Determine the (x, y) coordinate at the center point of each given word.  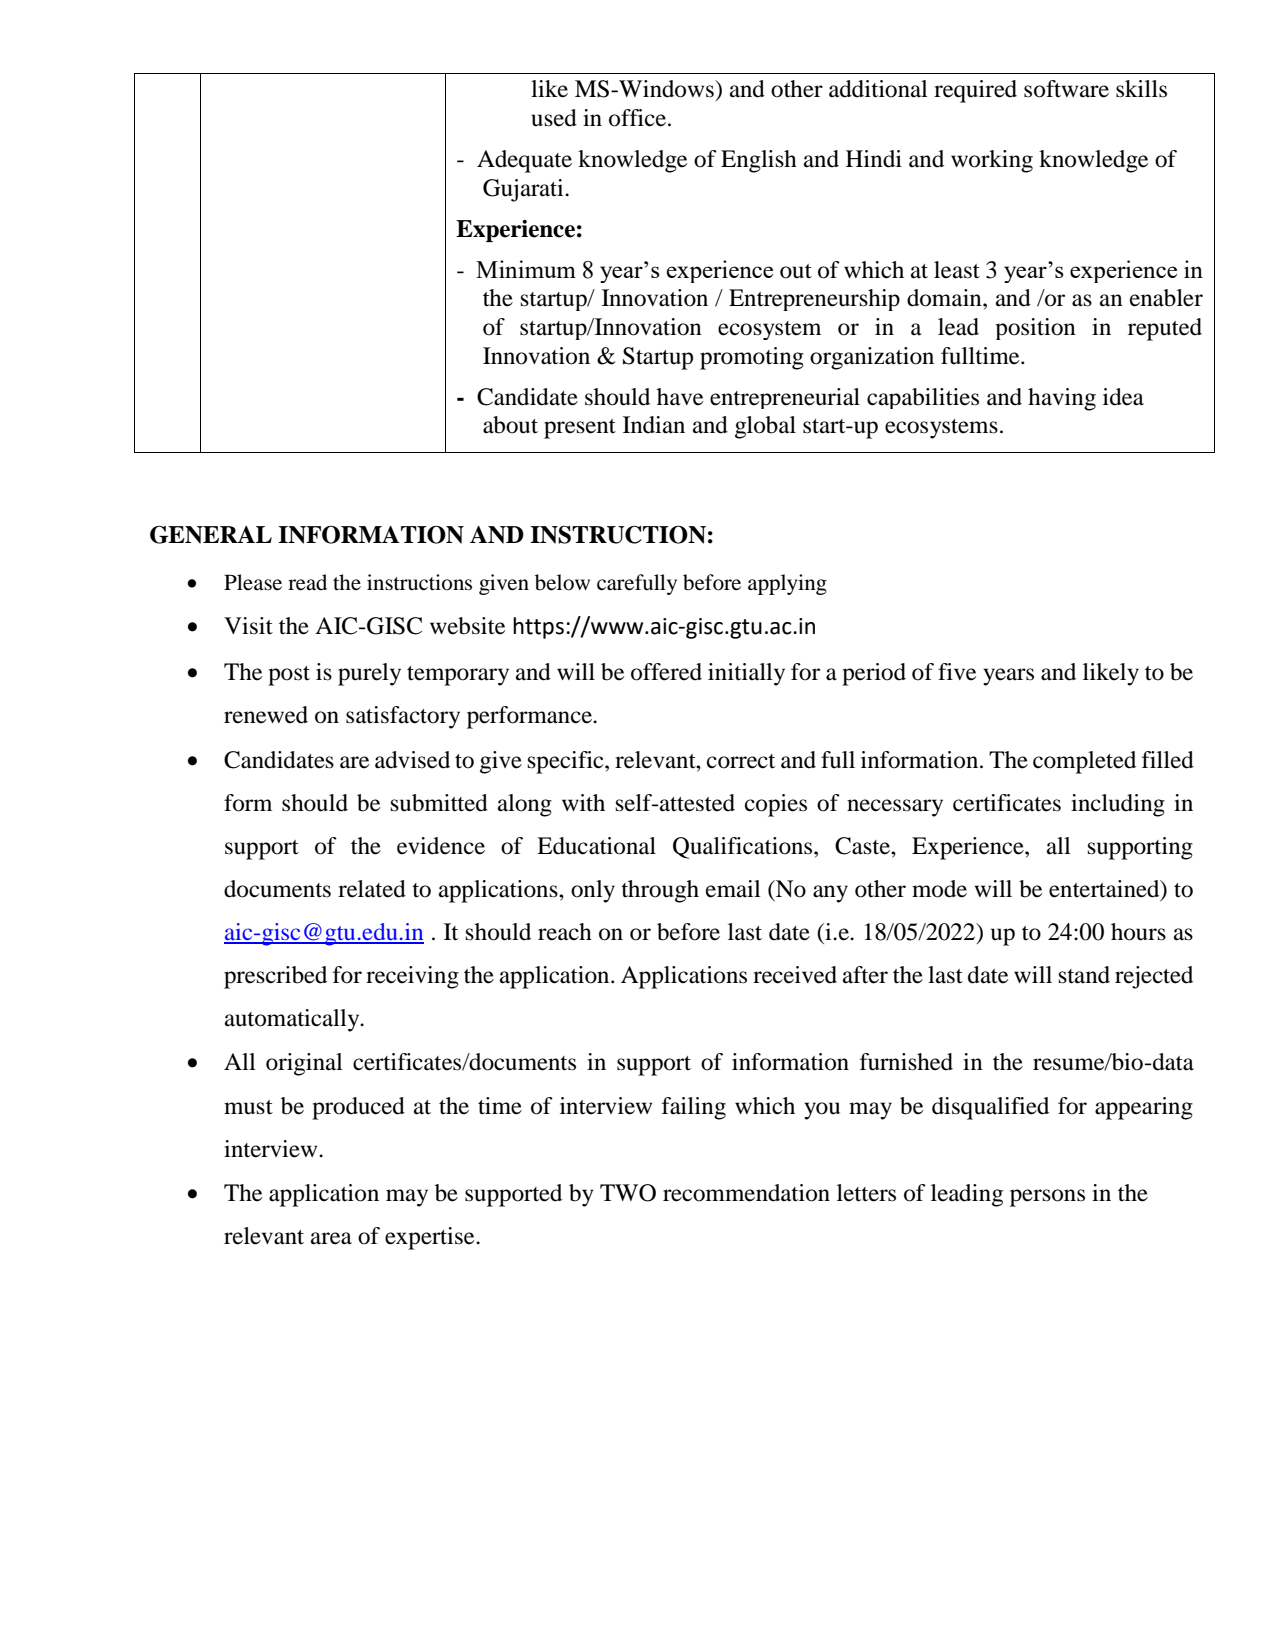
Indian (654, 425)
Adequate (524, 161)
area (331, 1238)
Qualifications (744, 848)
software (1066, 89)
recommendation (746, 1193)
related (372, 889)
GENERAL (211, 535)
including (1118, 805)
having (1062, 399)
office (639, 118)
